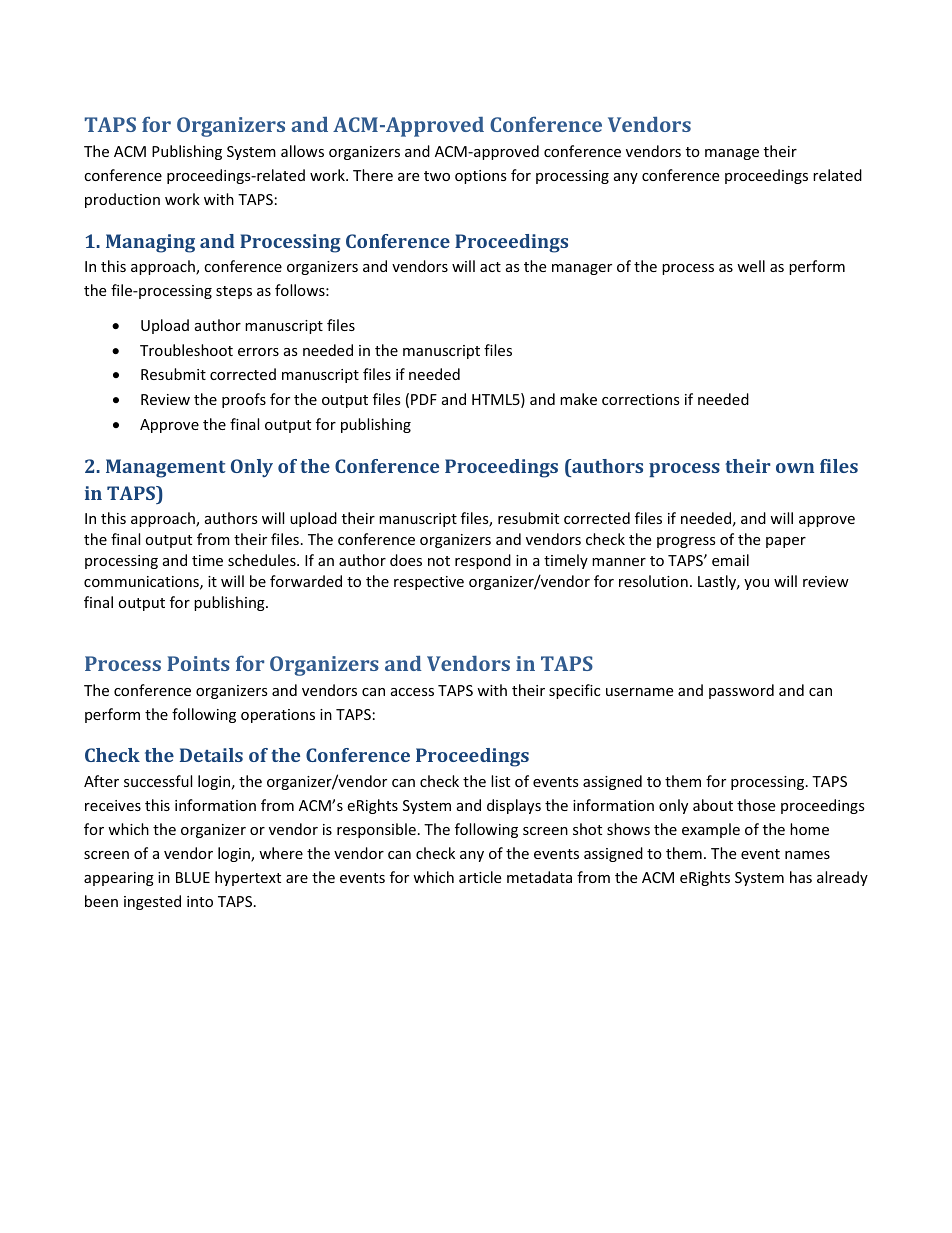  What do you see at coordinates (122, 200) in the screenshot?
I see `production` at bounding box center [122, 200].
